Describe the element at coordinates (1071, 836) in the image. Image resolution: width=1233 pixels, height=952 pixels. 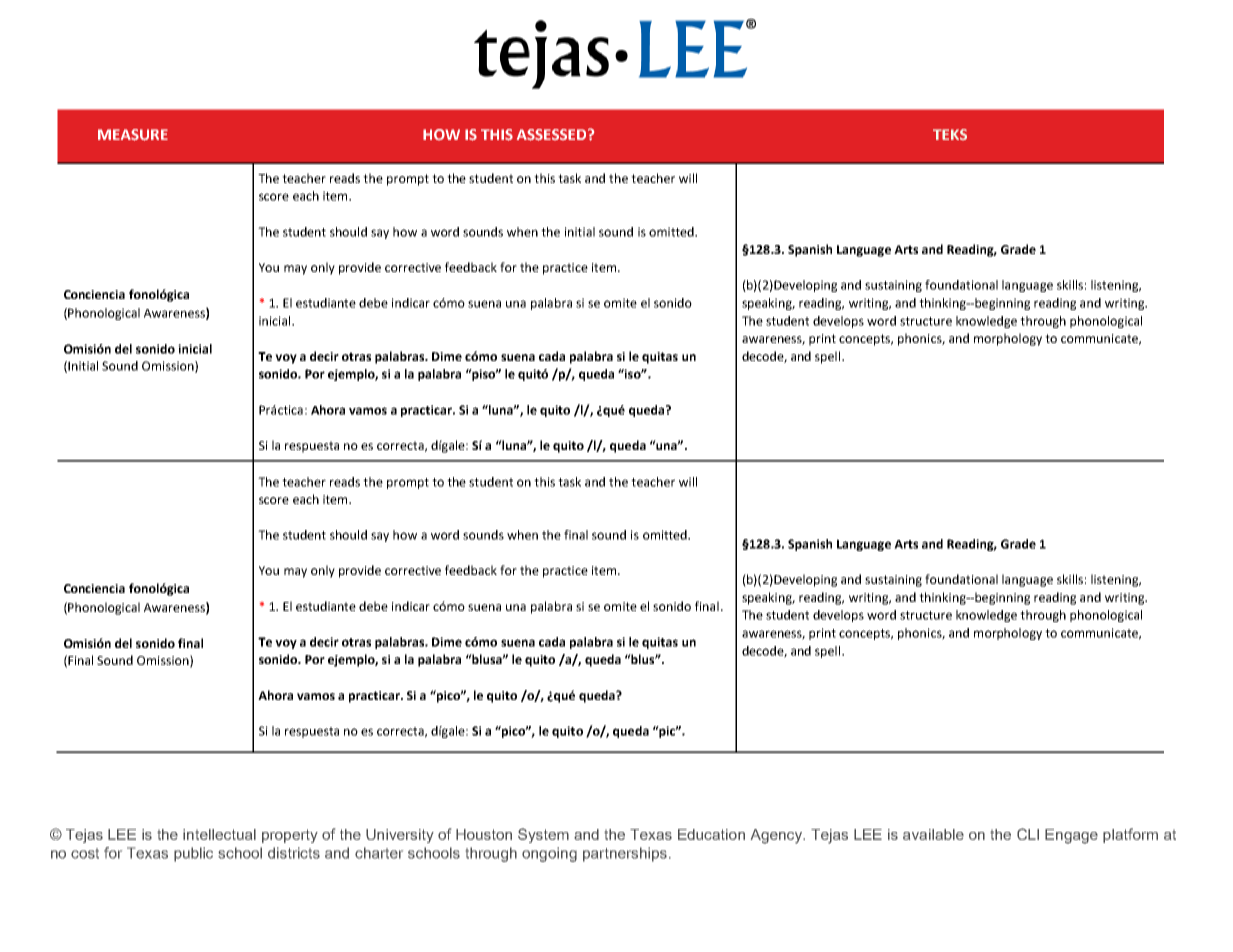
I see `Engage` at that location.
